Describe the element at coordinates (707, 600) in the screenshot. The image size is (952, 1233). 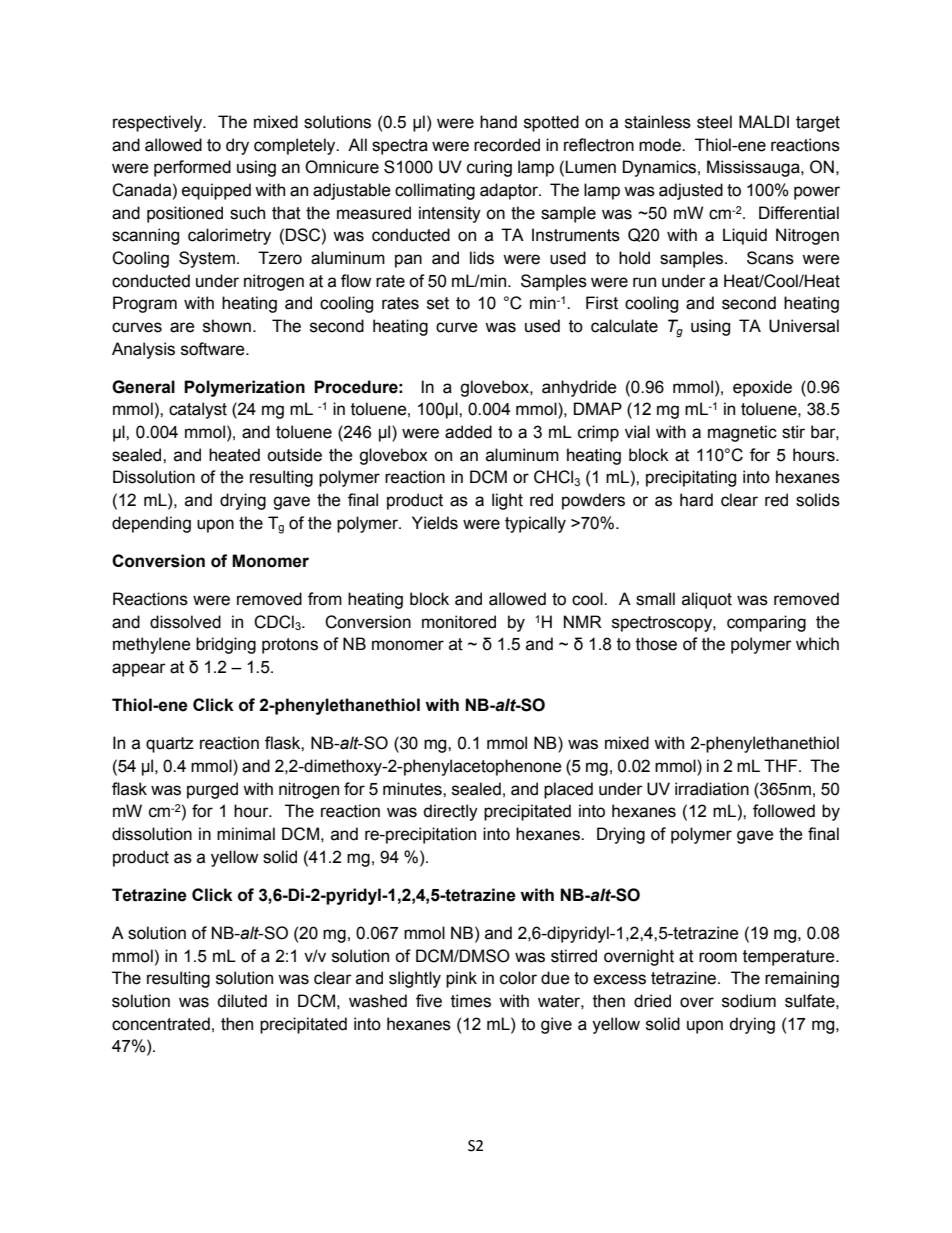
I see `aliquot` at that location.
